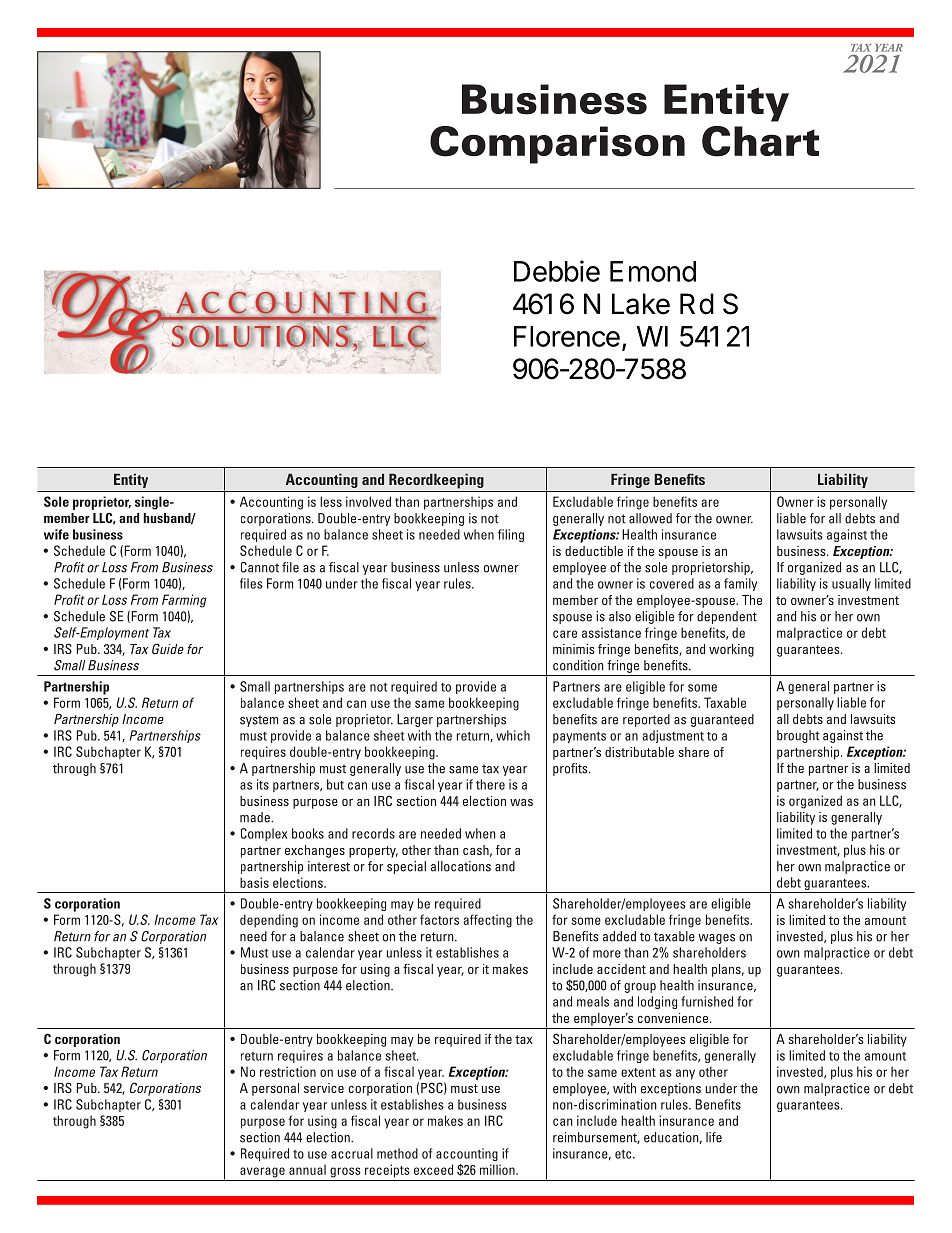  I want to click on wages, so click(716, 939).
